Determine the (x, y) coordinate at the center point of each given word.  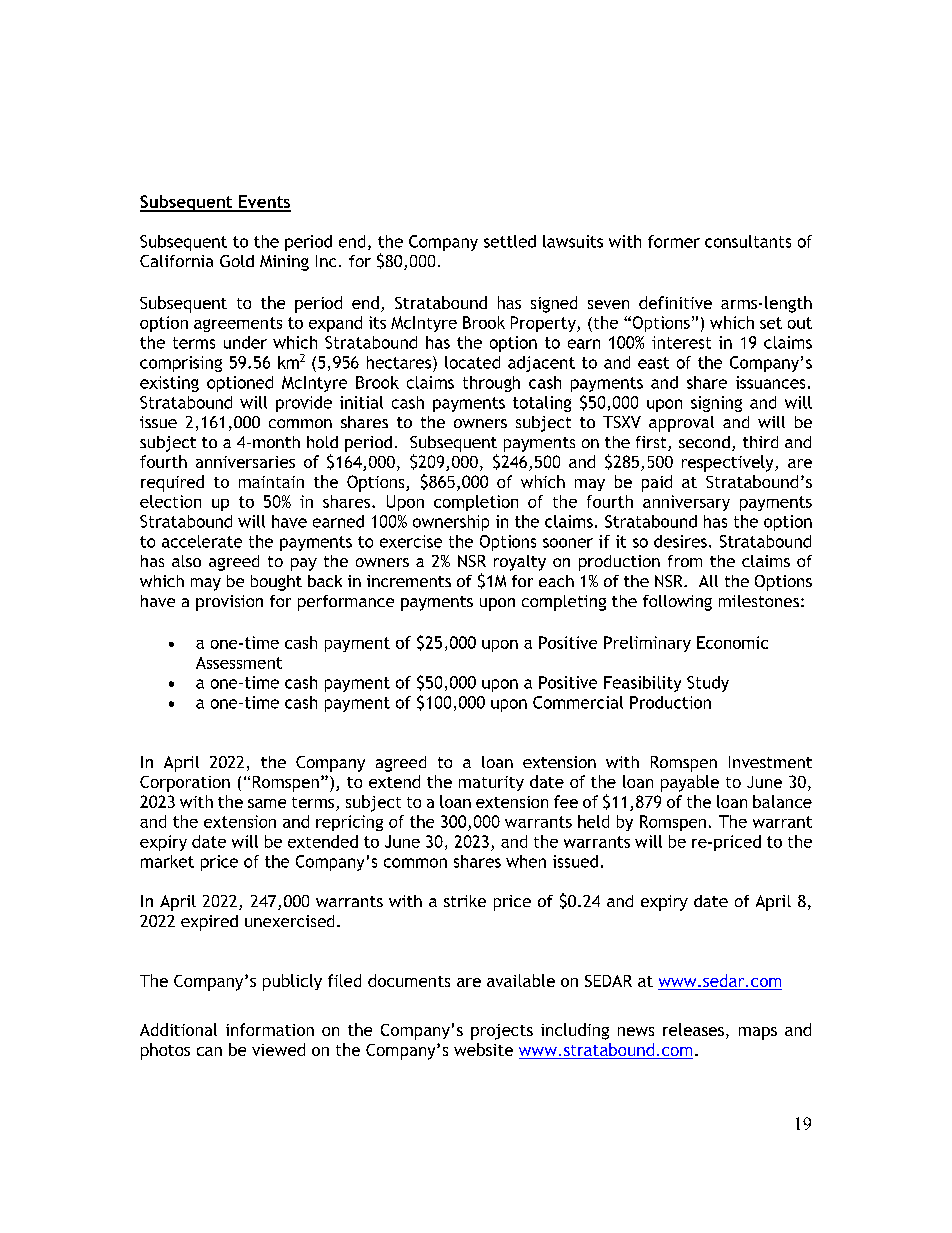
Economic (732, 642)
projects (502, 1032)
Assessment (239, 663)
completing (564, 603)
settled (510, 241)
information (270, 1029)
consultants (748, 241)
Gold (237, 261)
